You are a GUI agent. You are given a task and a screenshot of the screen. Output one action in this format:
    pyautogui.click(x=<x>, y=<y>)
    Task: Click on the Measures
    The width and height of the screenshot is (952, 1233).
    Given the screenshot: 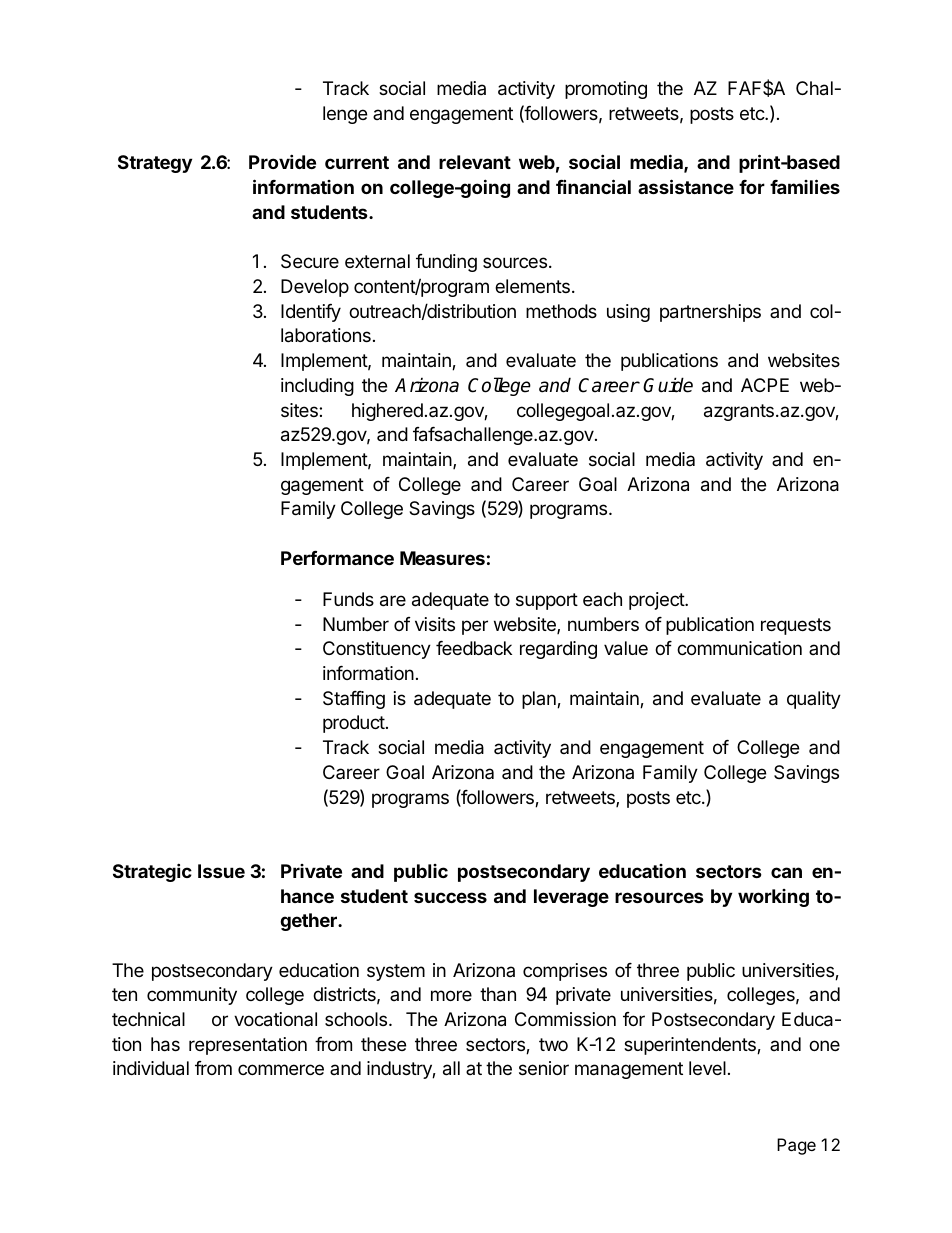 What is the action you would take?
    pyautogui.click(x=442, y=558)
